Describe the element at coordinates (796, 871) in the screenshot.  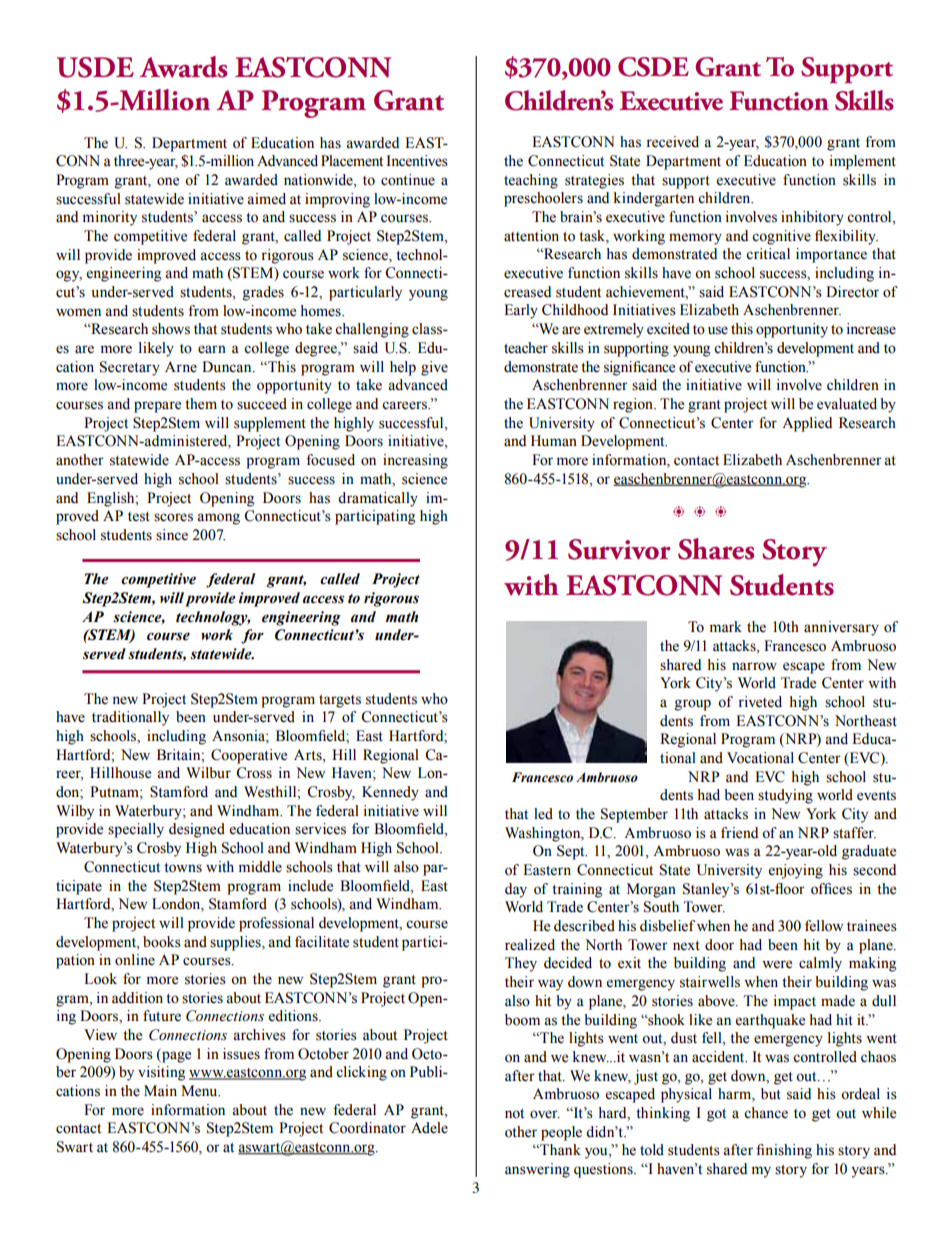
I see `enjoying` at that location.
